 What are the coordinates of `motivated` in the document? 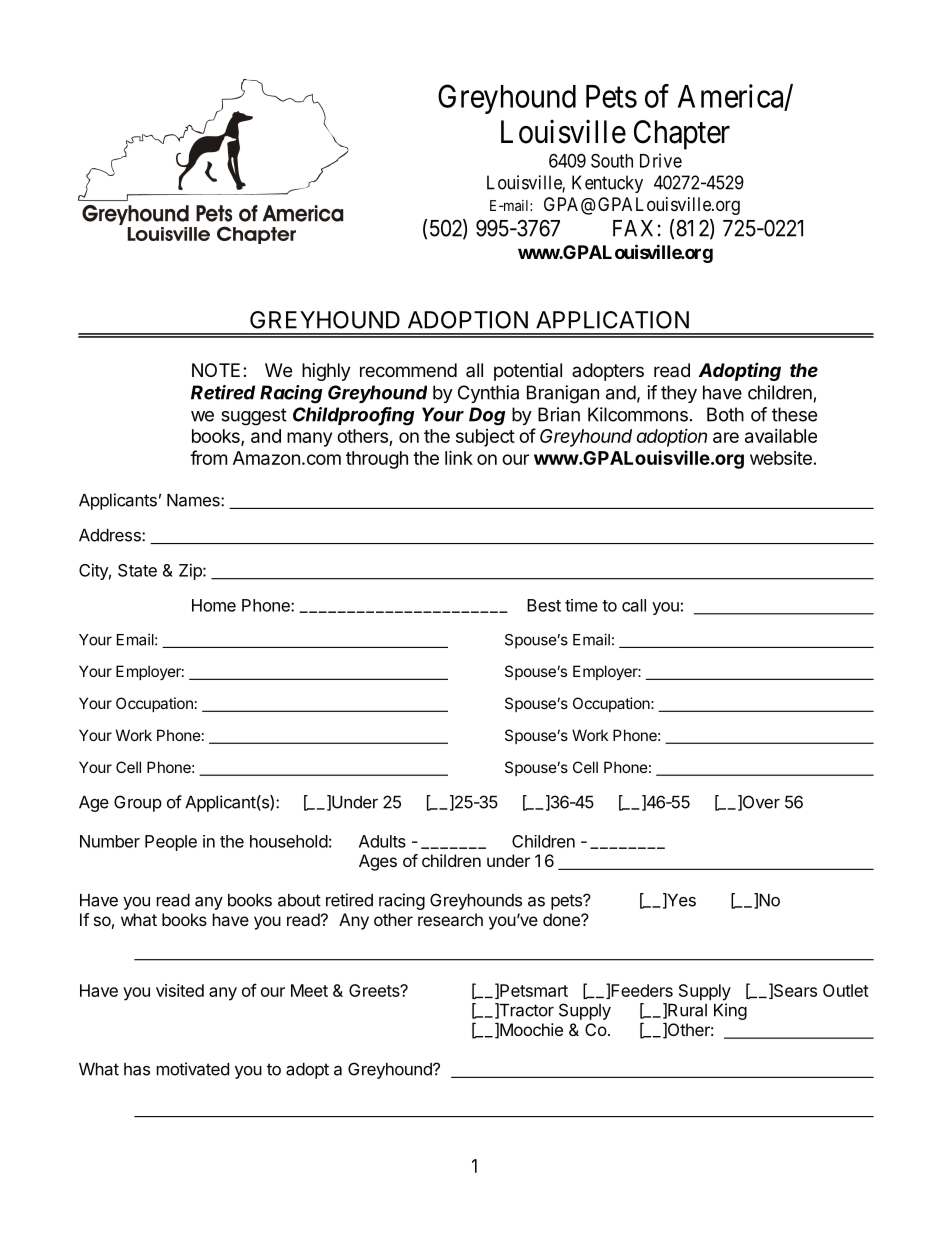 It's located at (193, 1069).
